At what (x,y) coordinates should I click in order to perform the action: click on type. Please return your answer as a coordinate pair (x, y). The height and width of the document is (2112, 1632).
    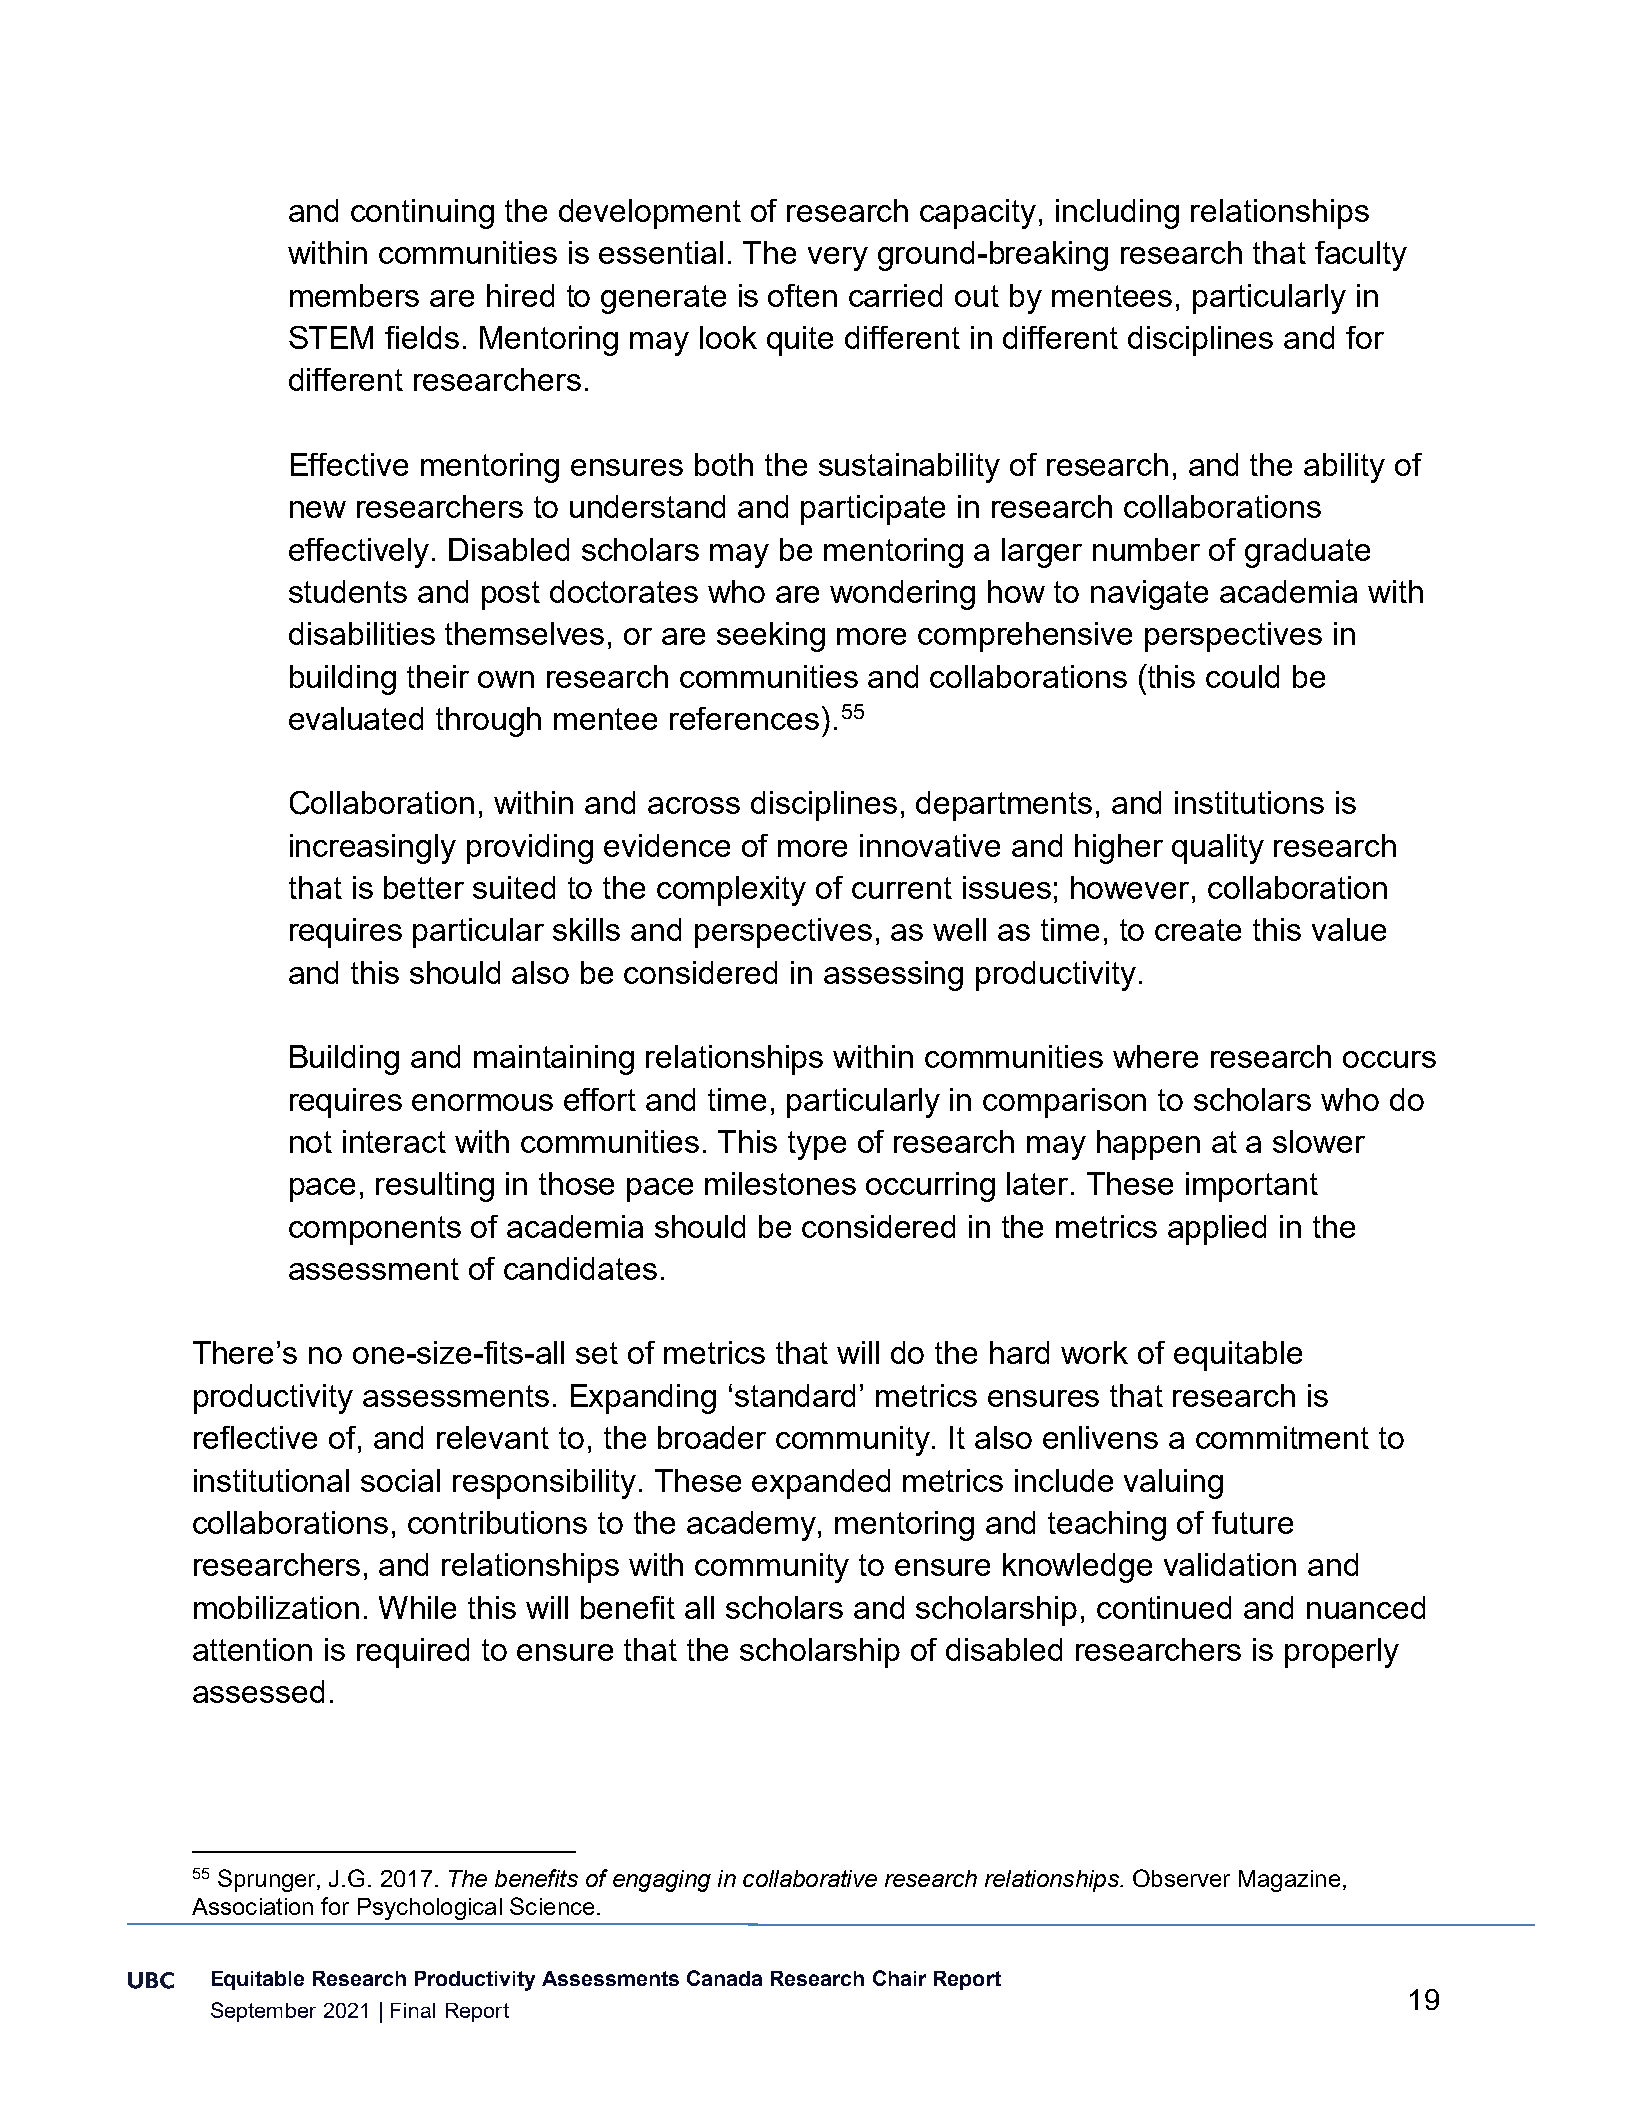
    Looking at the image, I should click on (817, 1145).
